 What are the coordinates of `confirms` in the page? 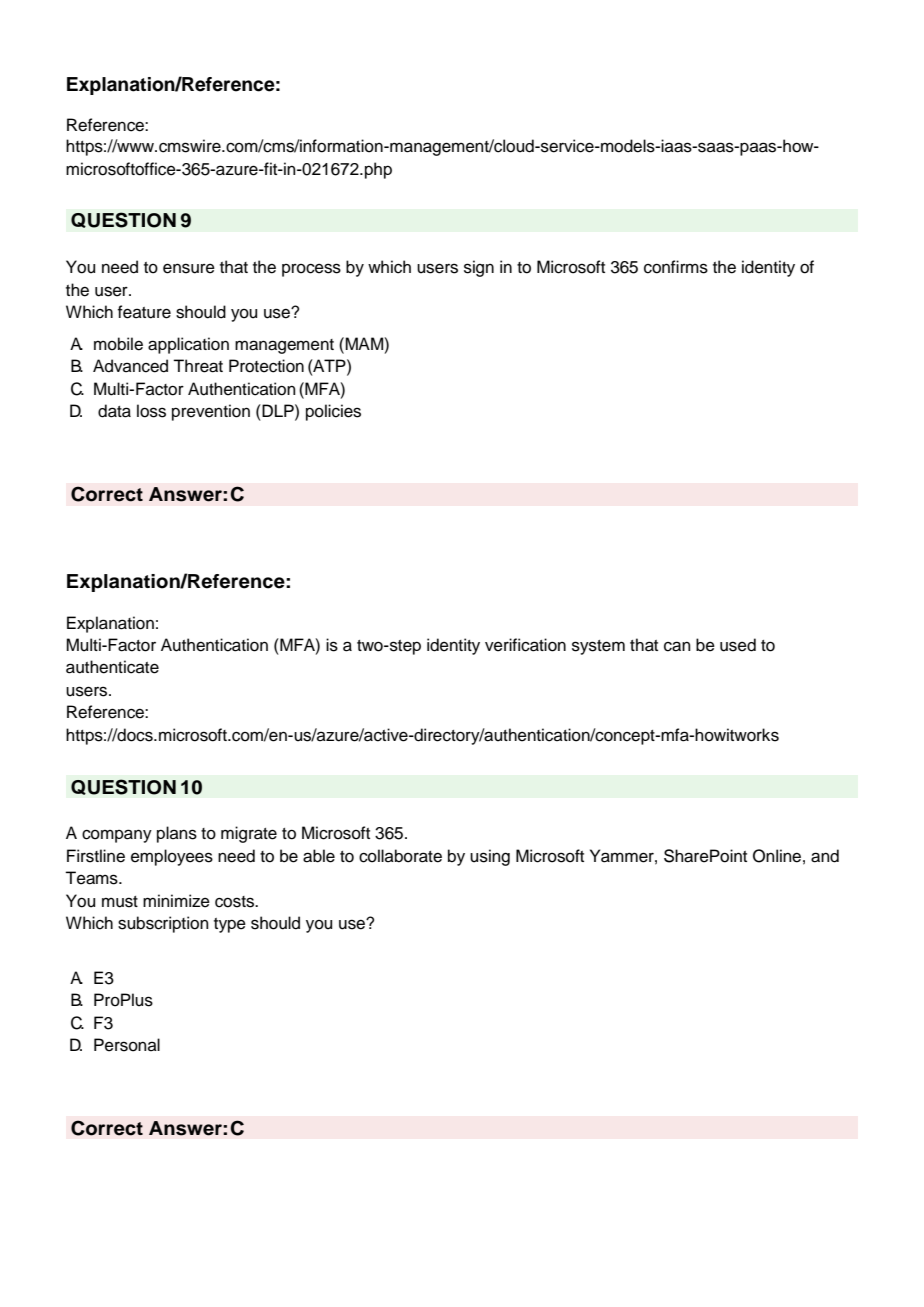 It's located at (676, 267).
